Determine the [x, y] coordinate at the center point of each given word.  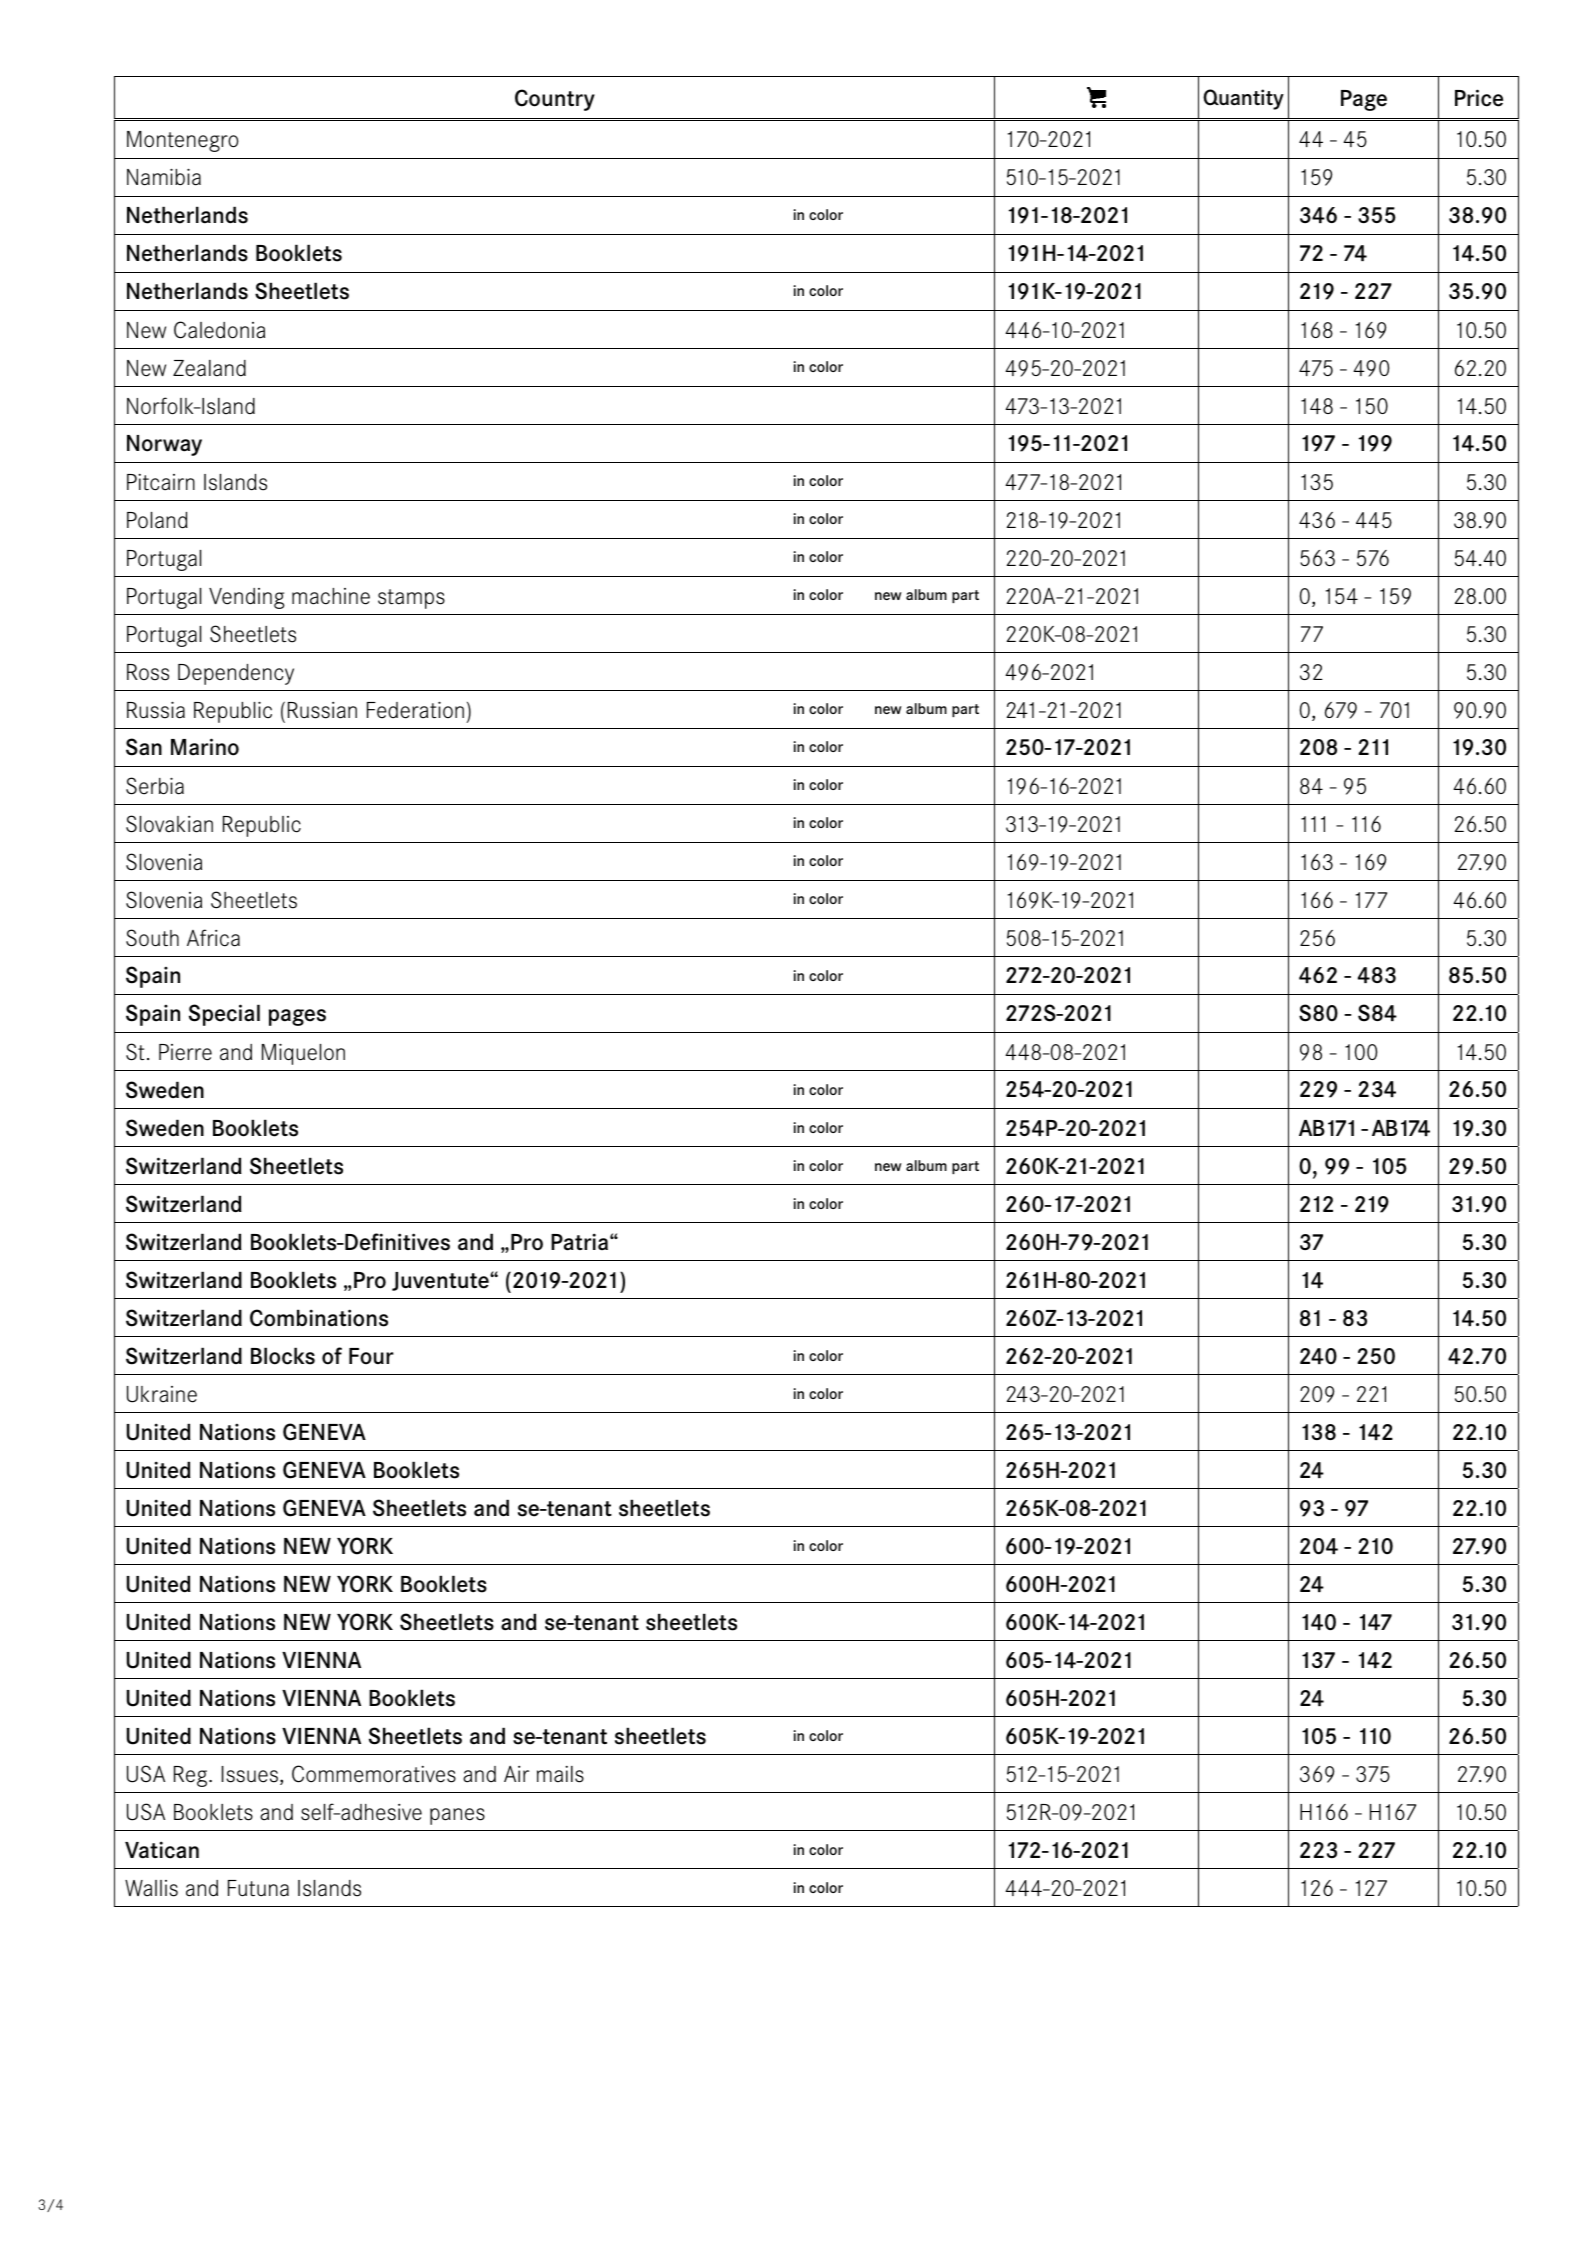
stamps [411, 599]
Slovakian [169, 824]
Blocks [283, 1356]
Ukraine [162, 1394]
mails [560, 1774]
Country [555, 100]
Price [1479, 98]
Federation [415, 710]
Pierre [185, 1052]
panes [457, 1816]
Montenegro [183, 141]
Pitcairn [161, 482]
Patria [579, 1242]
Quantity [1243, 99]
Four [371, 1356]
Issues [251, 1775]
